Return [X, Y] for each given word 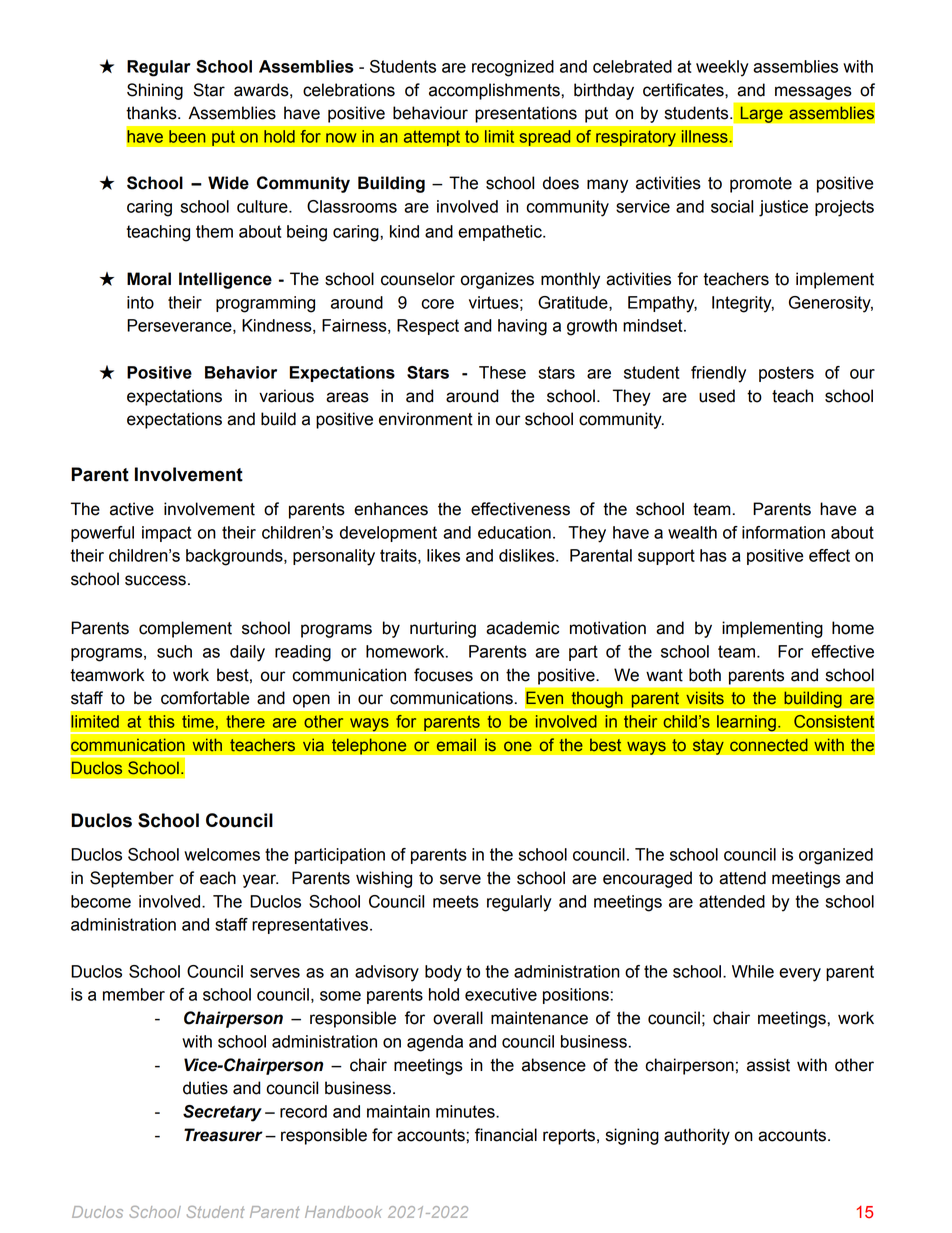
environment [426, 419]
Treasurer [223, 1135]
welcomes [222, 854]
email [456, 745]
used [717, 396]
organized [836, 856]
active [132, 509]
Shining [155, 91]
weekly [722, 68]
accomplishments [495, 91]
